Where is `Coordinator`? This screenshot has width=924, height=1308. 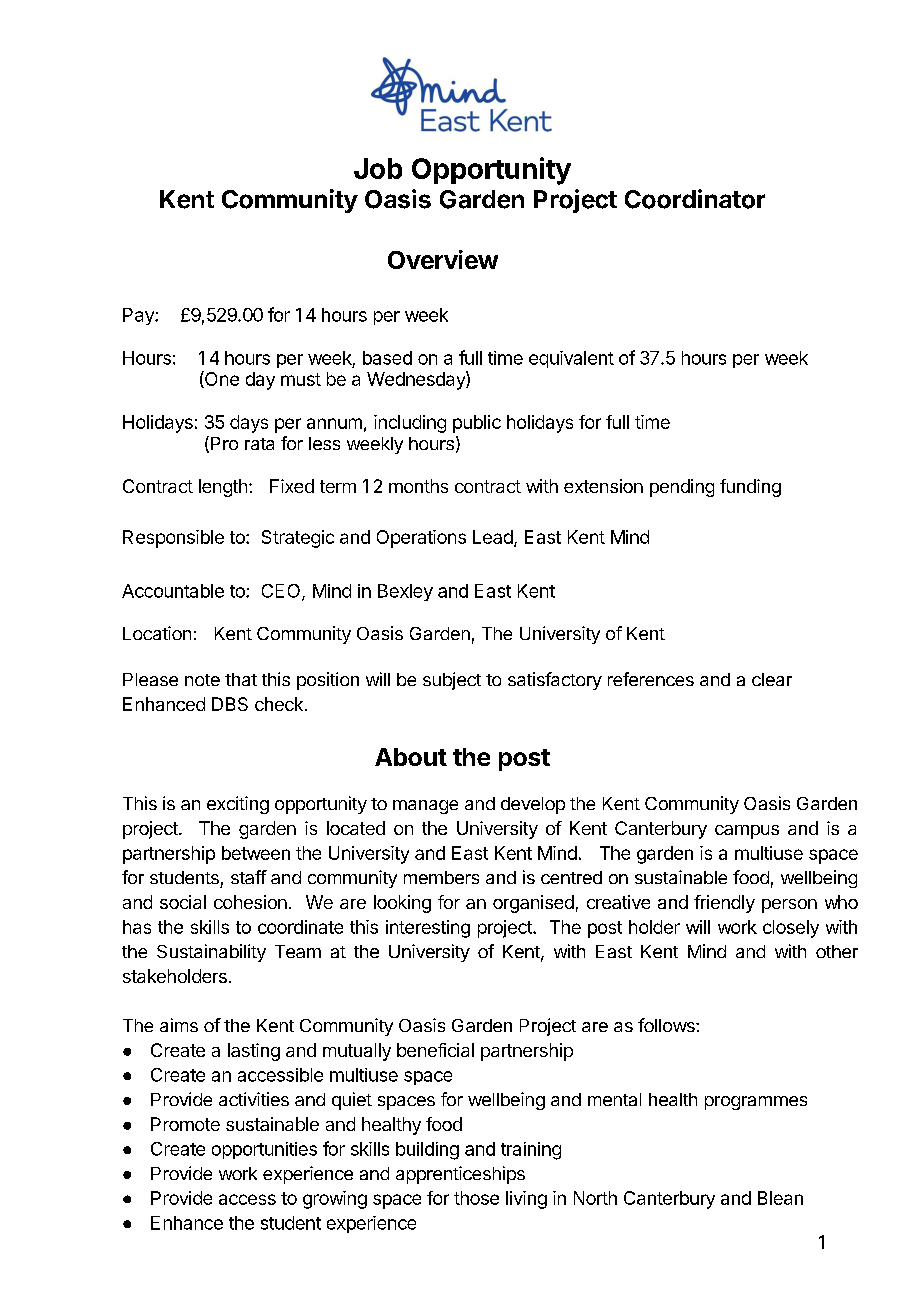 Coordinator is located at coordinates (695, 199).
